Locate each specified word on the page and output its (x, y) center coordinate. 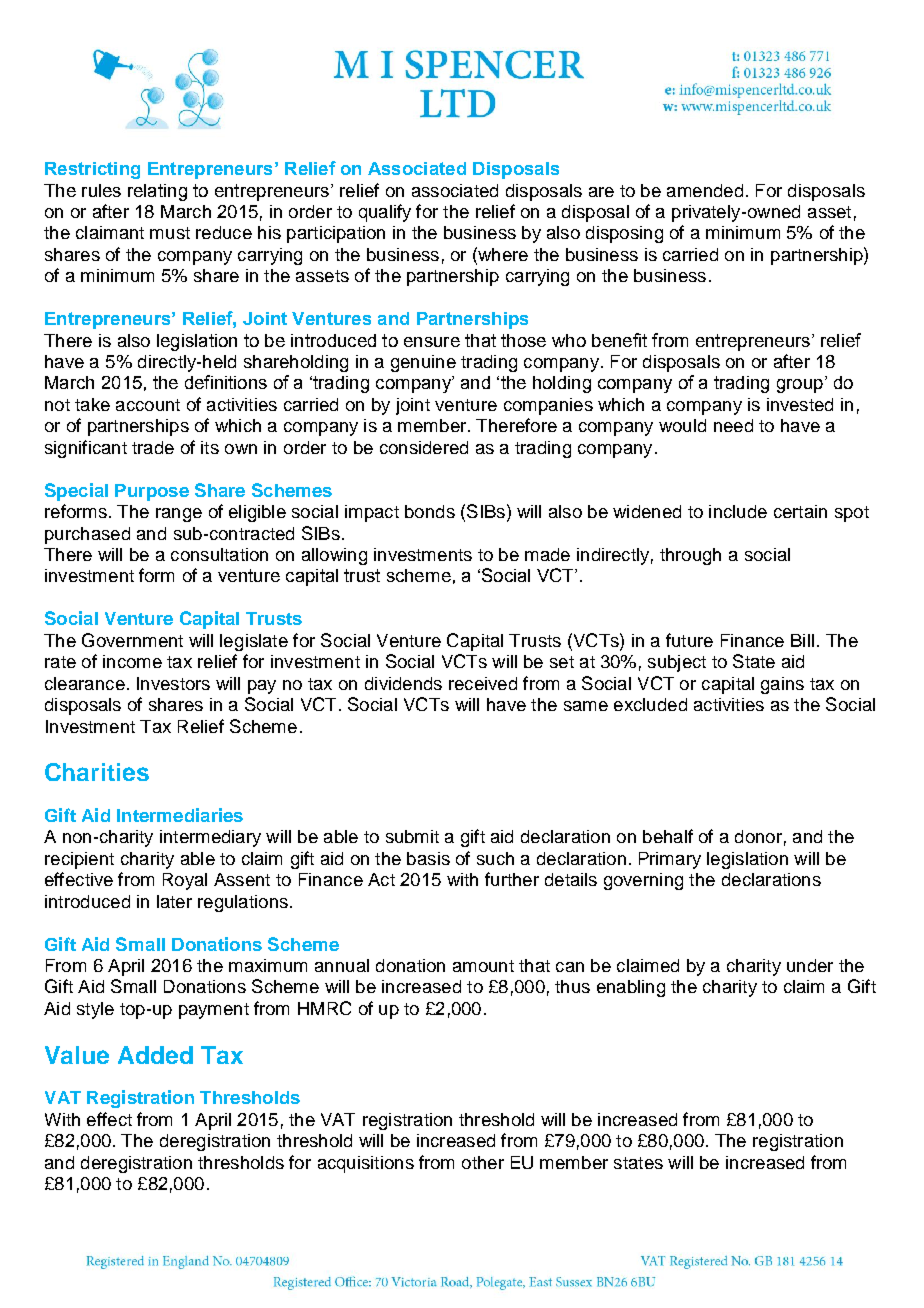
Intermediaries (180, 815)
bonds (430, 511)
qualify (385, 213)
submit (412, 836)
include (738, 511)
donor (758, 836)
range (179, 515)
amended (705, 190)
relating (157, 192)
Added (155, 1055)
